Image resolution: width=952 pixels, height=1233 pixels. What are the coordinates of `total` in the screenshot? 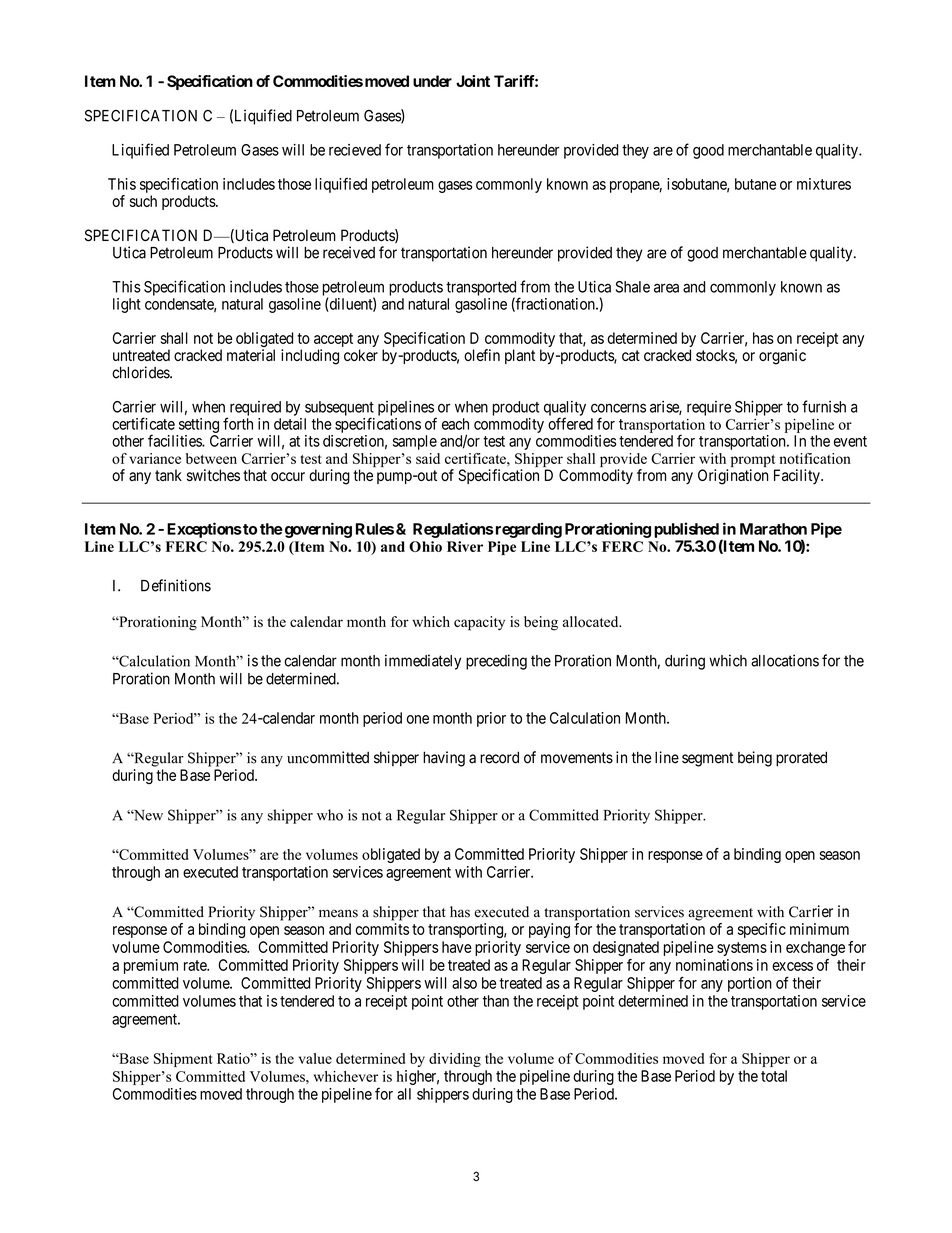 It's located at (774, 1076).
